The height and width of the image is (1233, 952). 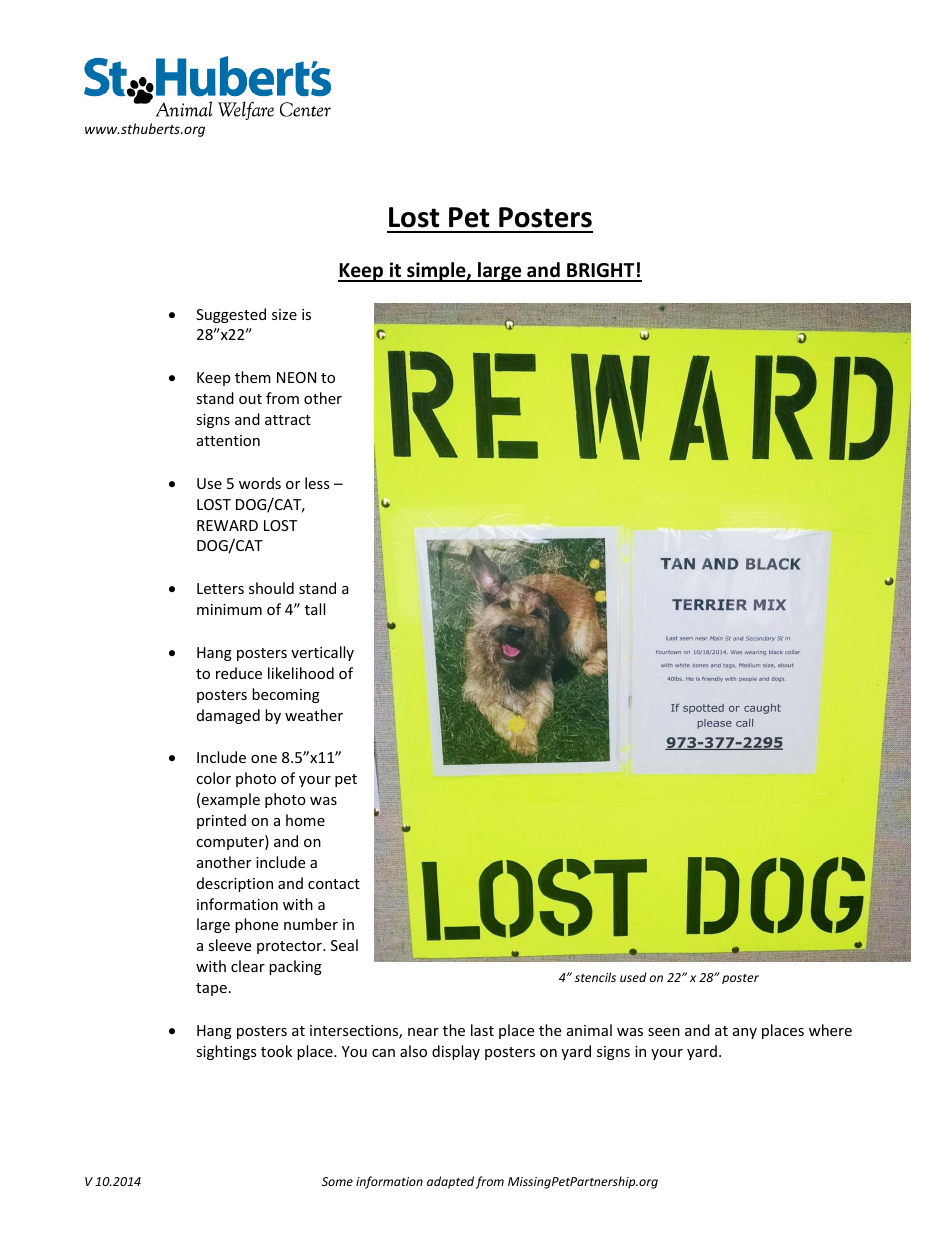 I want to click on NEON, so click(x=296, y=377).
